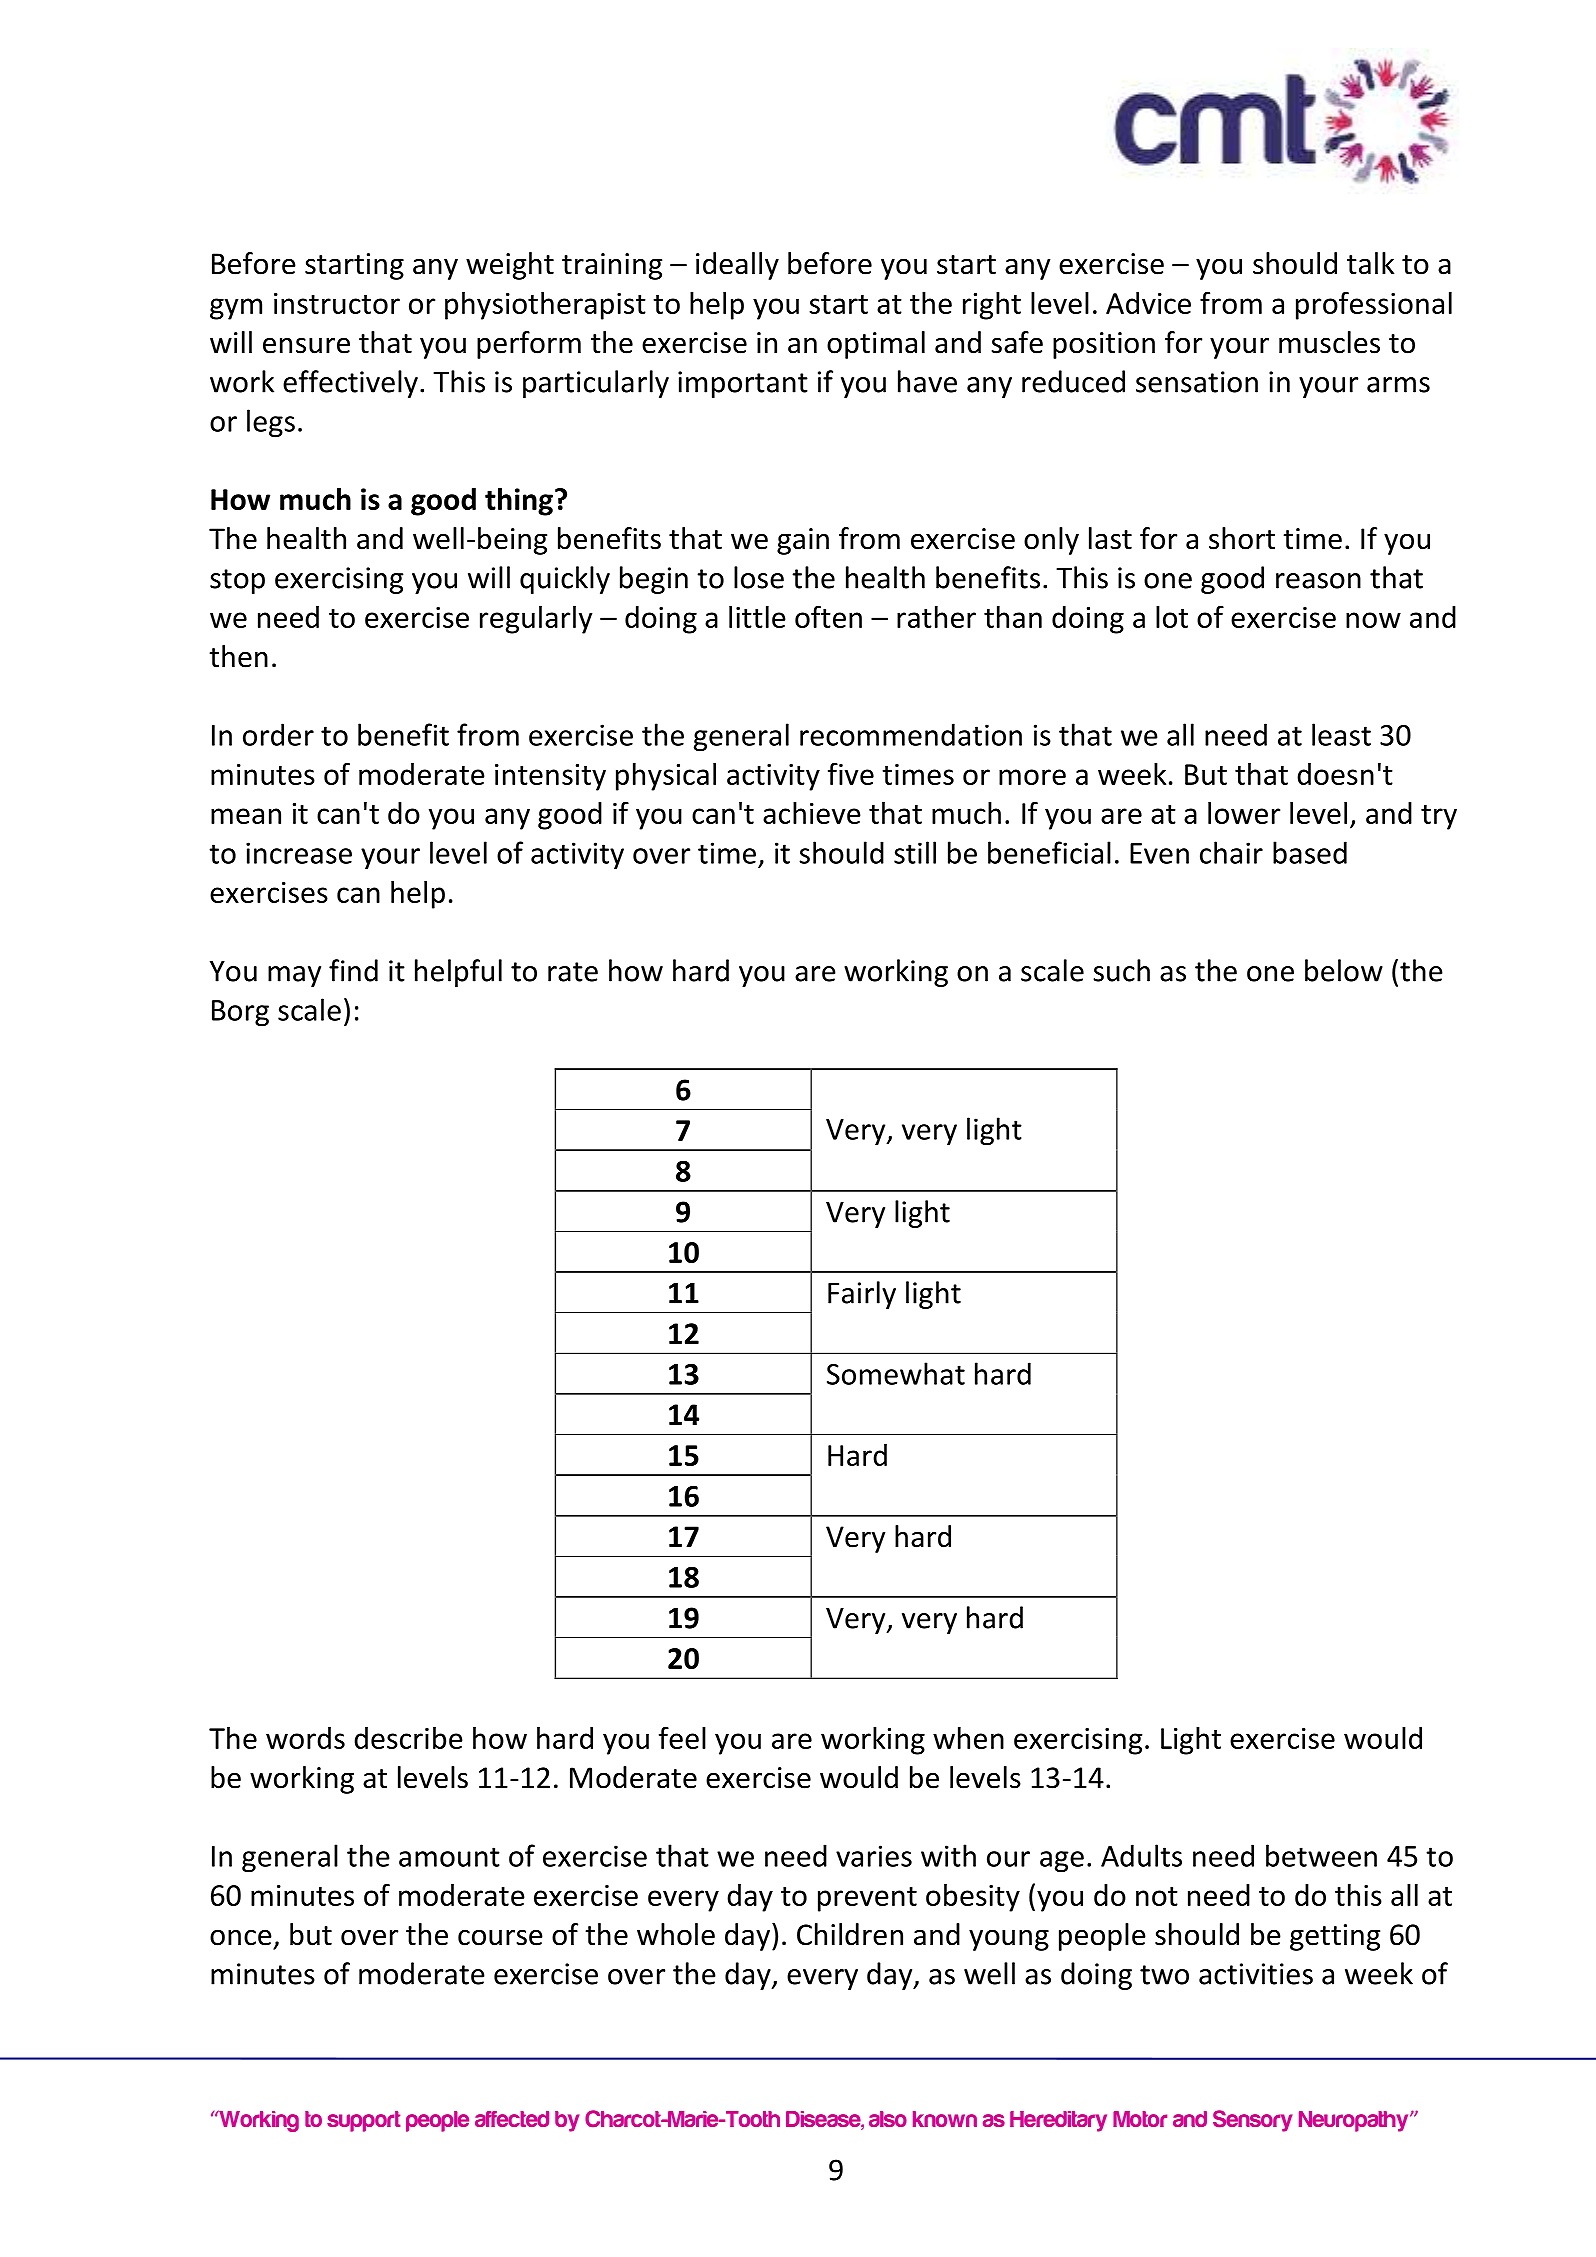 Image resolution: width=1596 pixels, height=2257 pixels. Describe the element at coordinates (876, 345) in the screenshot. I see `optimal` at that location.
